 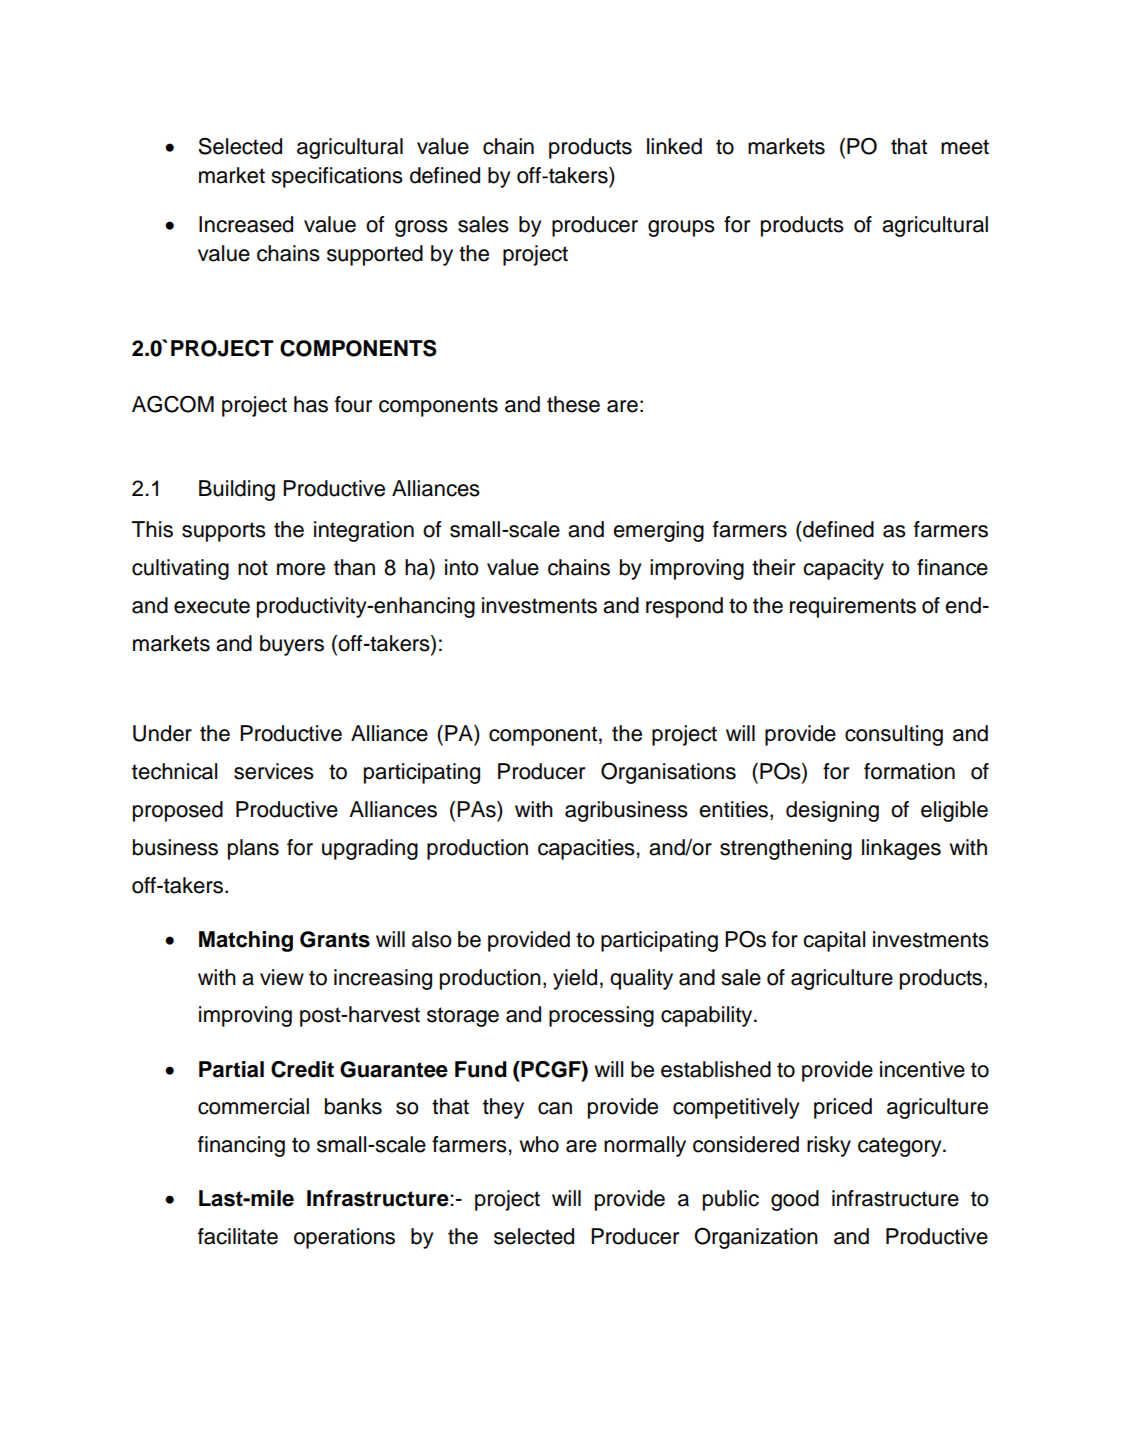 What do you see at coordinates (246, 224) in the screenshot?
I see `Increased` at bounding box center [246, 224].
